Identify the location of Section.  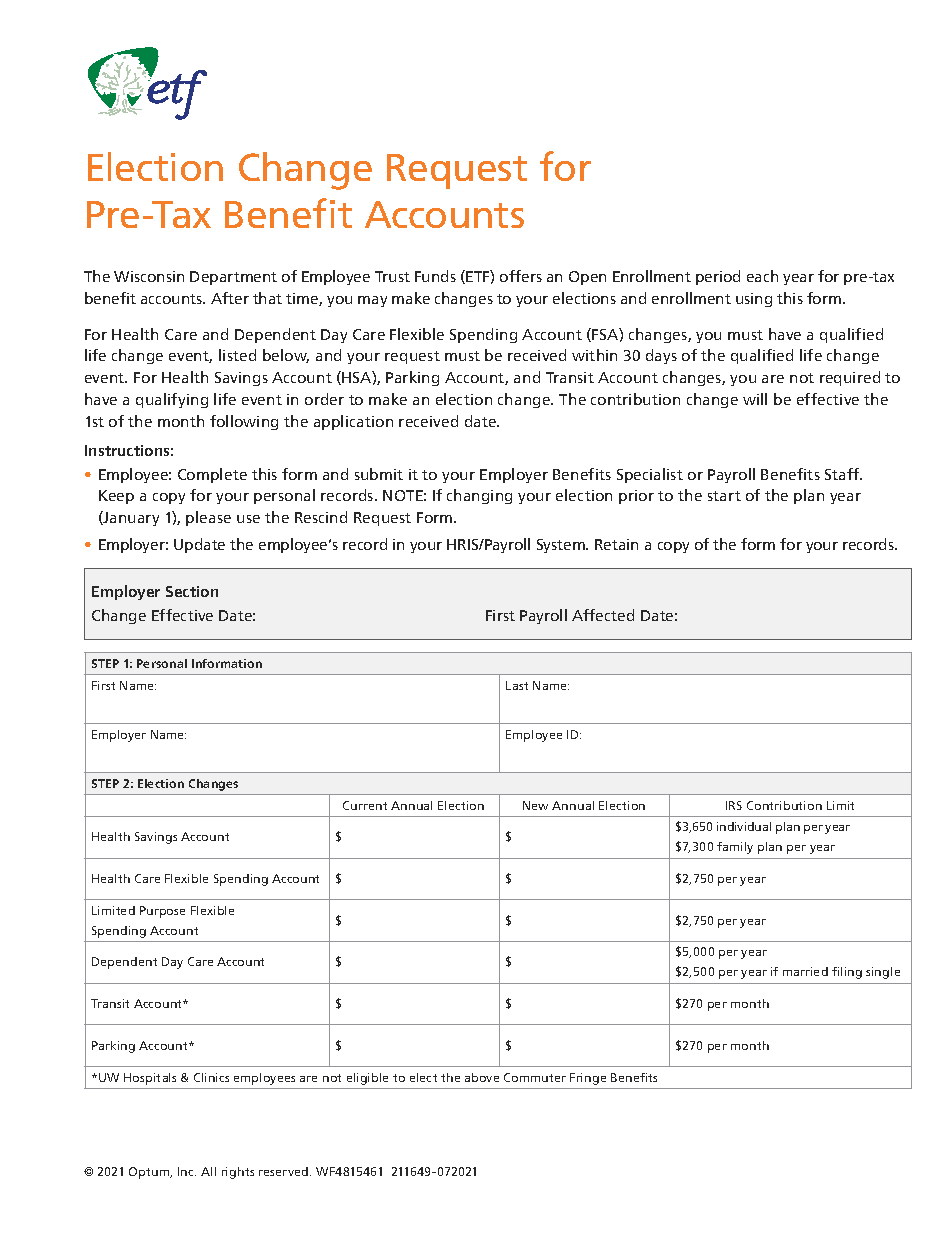
(192, 591).
